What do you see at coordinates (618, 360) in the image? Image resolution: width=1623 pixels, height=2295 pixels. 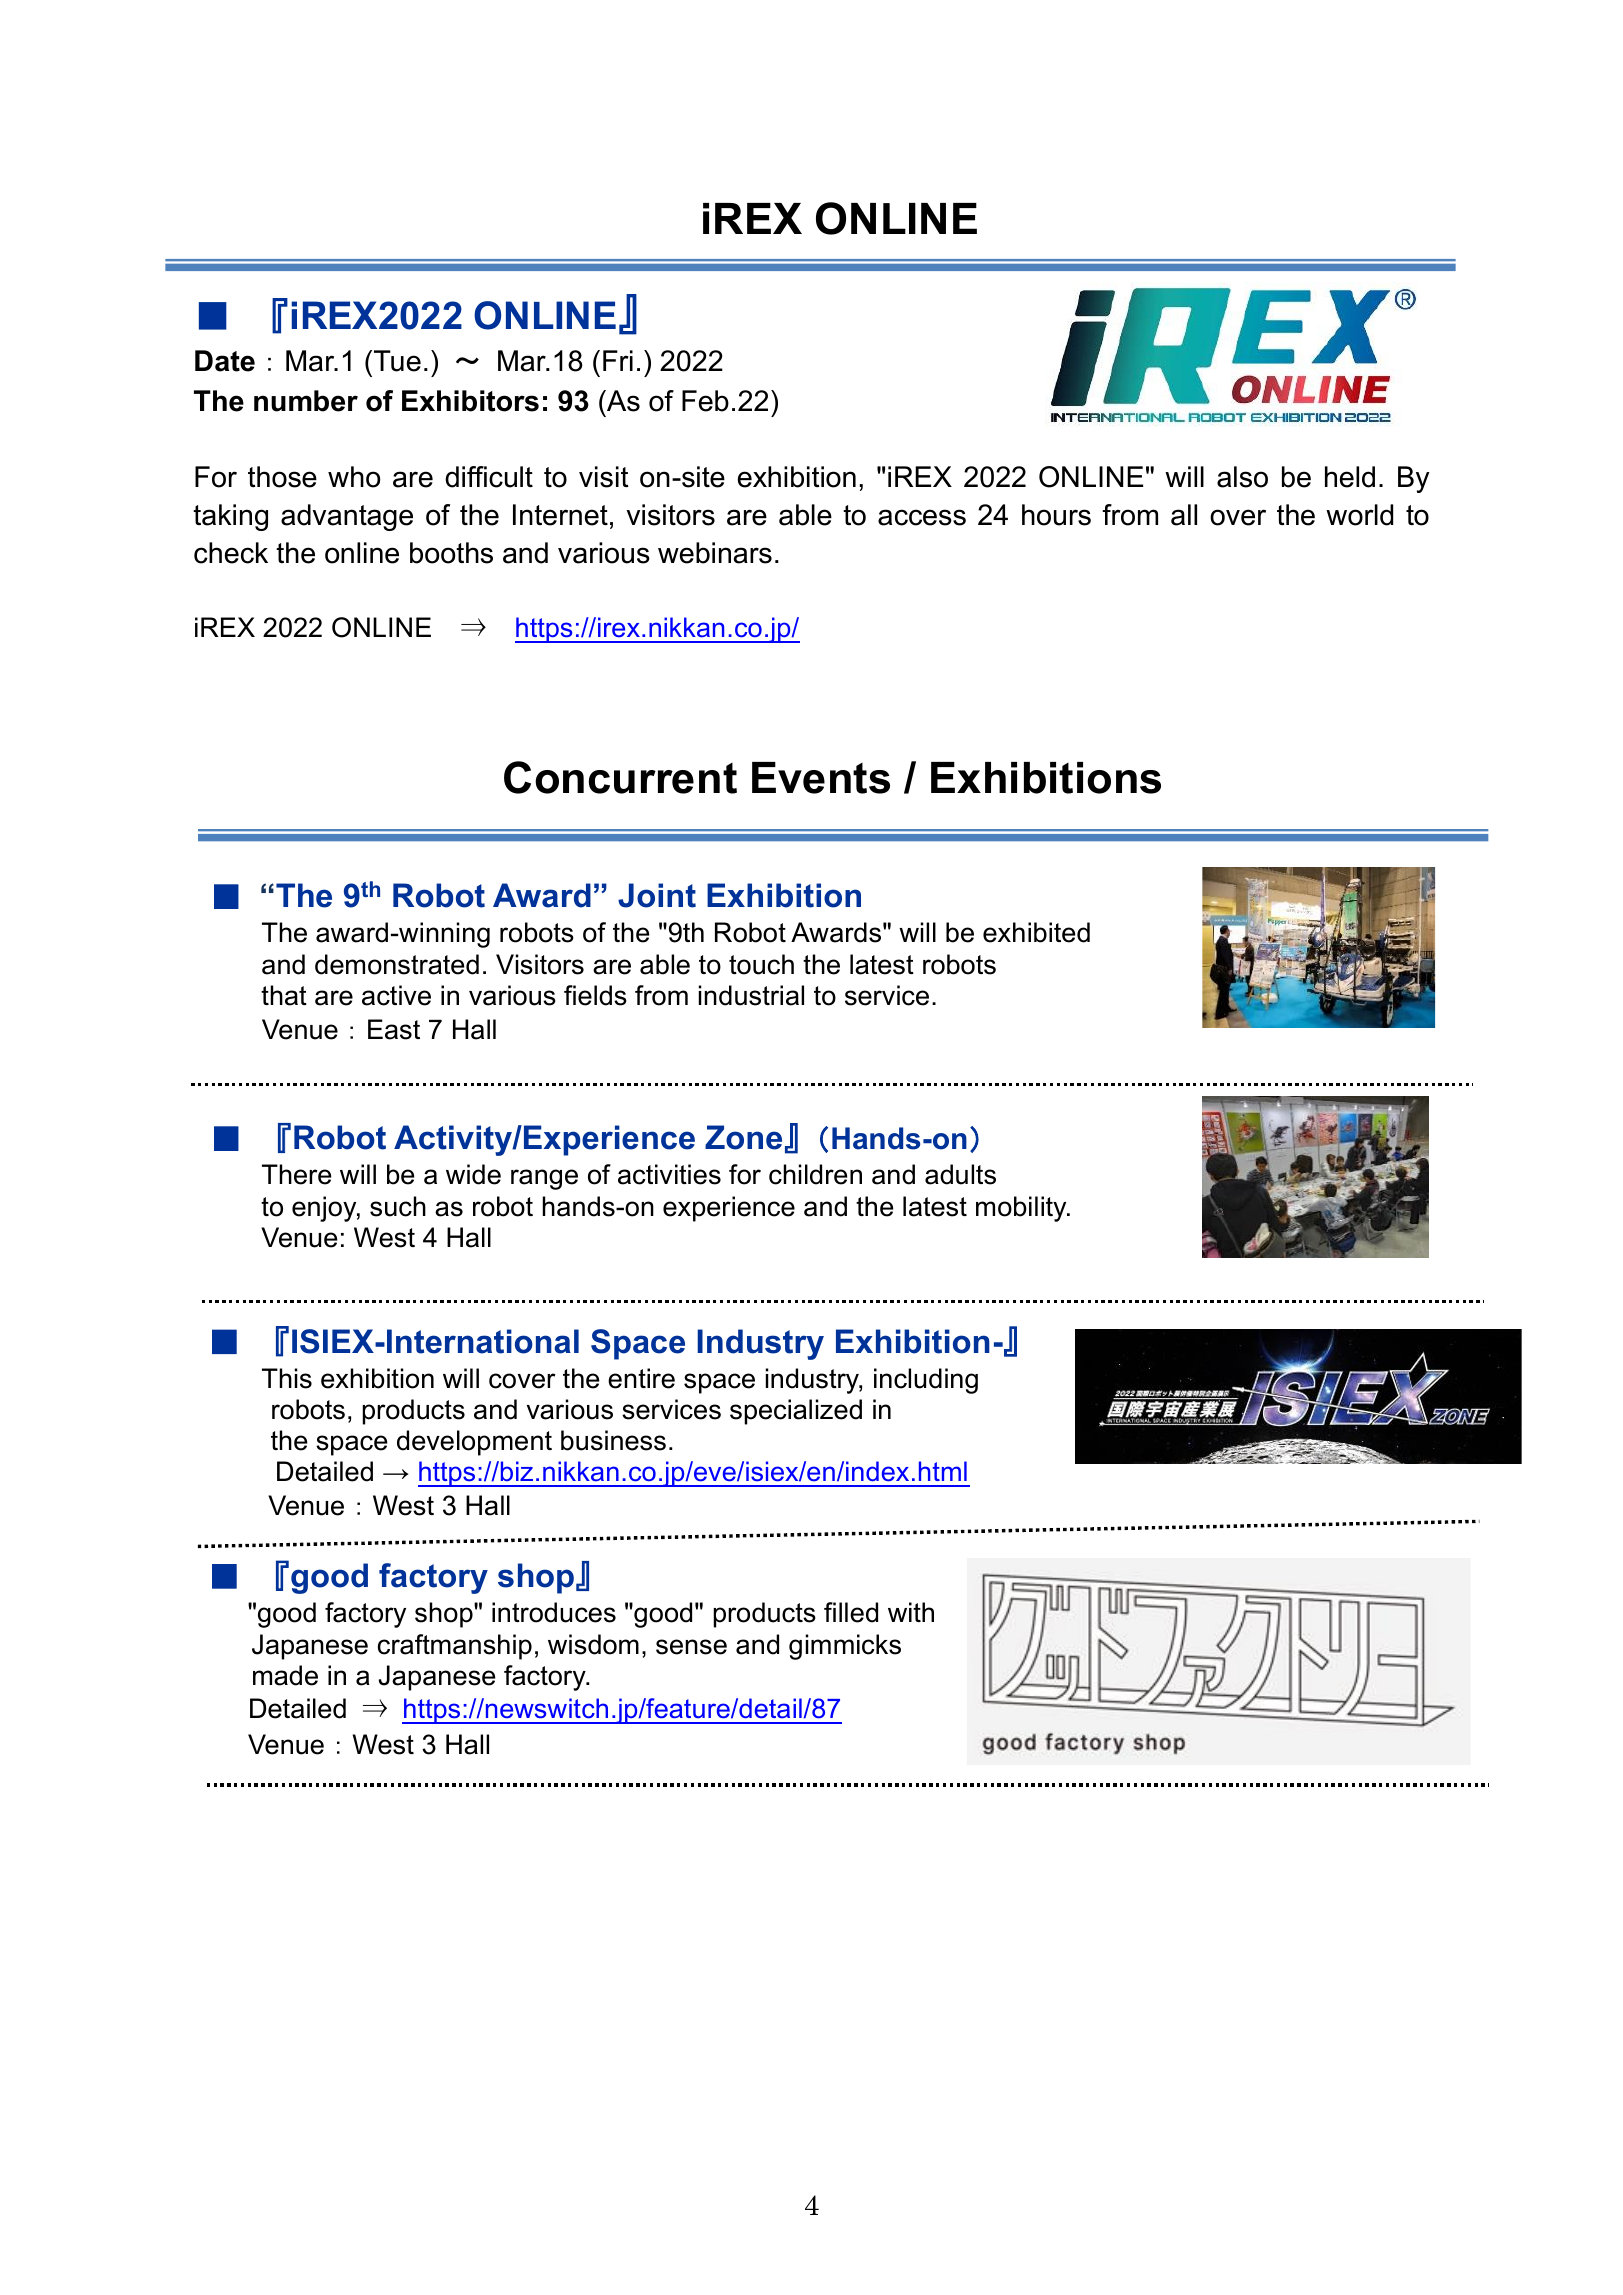 I see `Fri` at bounding box center [618, 360].
